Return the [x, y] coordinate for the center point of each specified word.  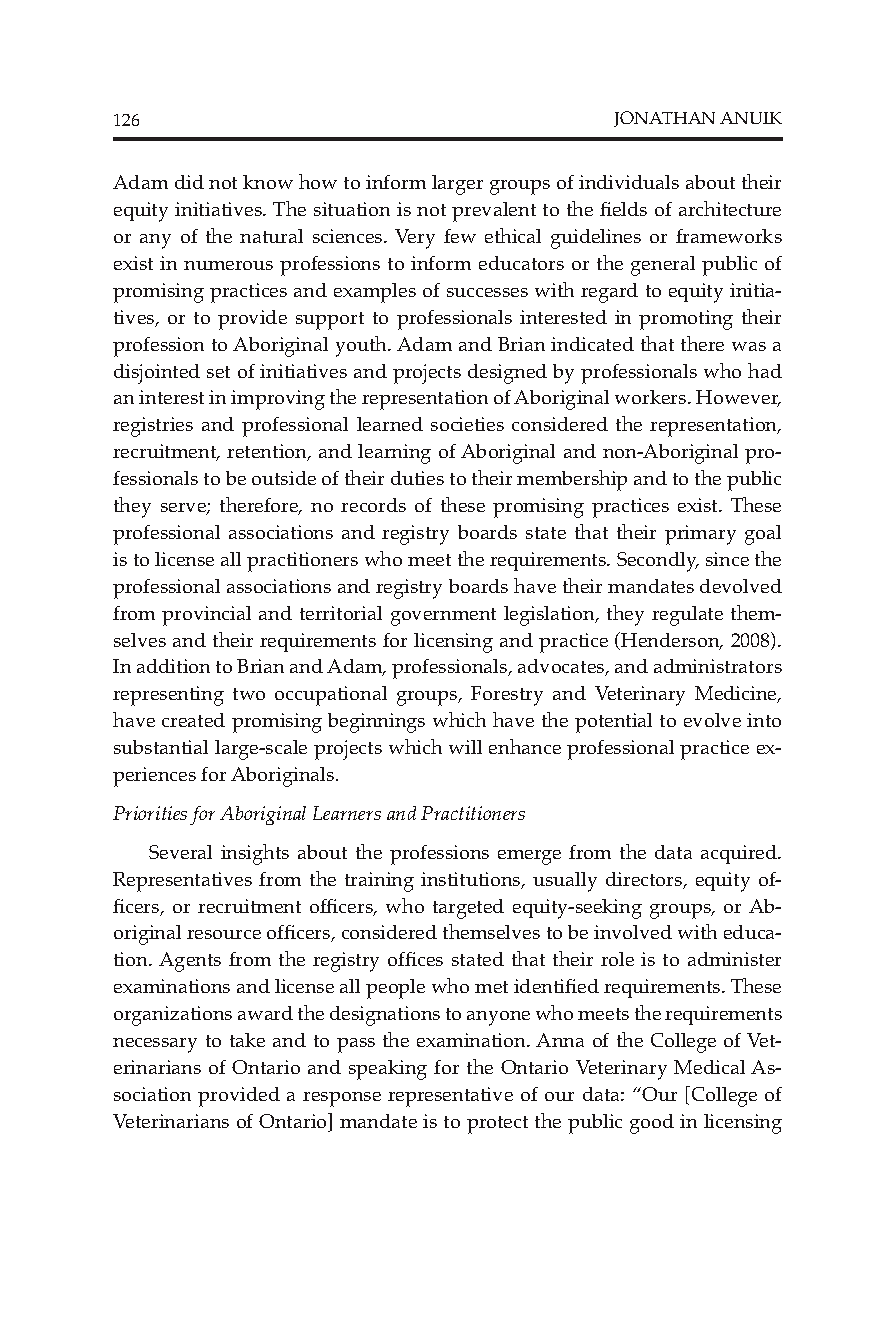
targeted [468, 909]
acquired [740, 854]
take [247, 1040]
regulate [687, 616]
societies [467, 424]
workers [652, 397]
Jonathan [664, 119]
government [443, 617]
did [189, 182]
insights [255, 854]
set [218, 372]
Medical [709, 1067]
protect [497, 1125]
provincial [206, 616]
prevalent [494, 212]
